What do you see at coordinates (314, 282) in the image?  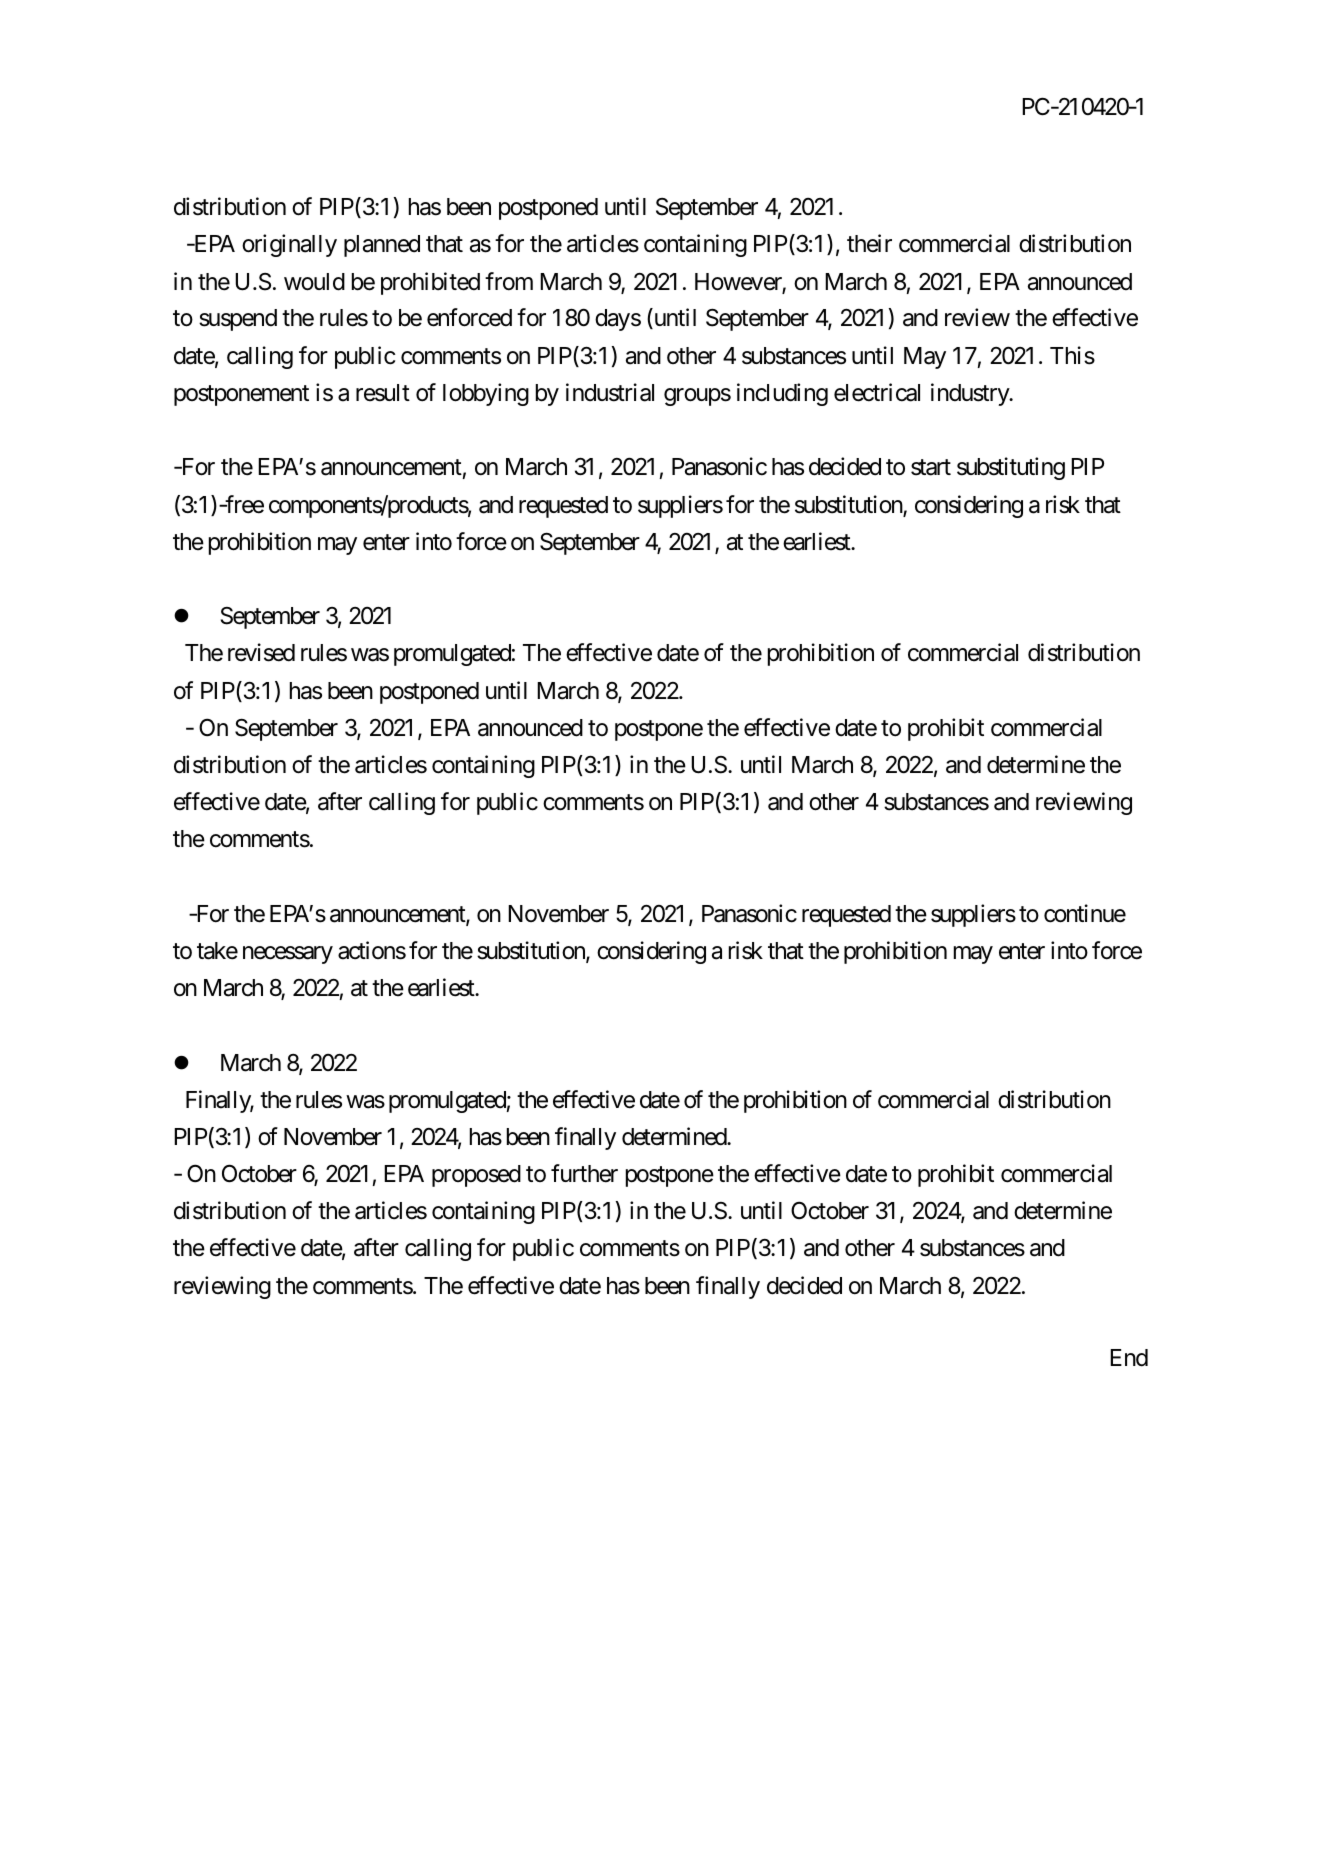 I see `would` at bounding box center [314, 282].
